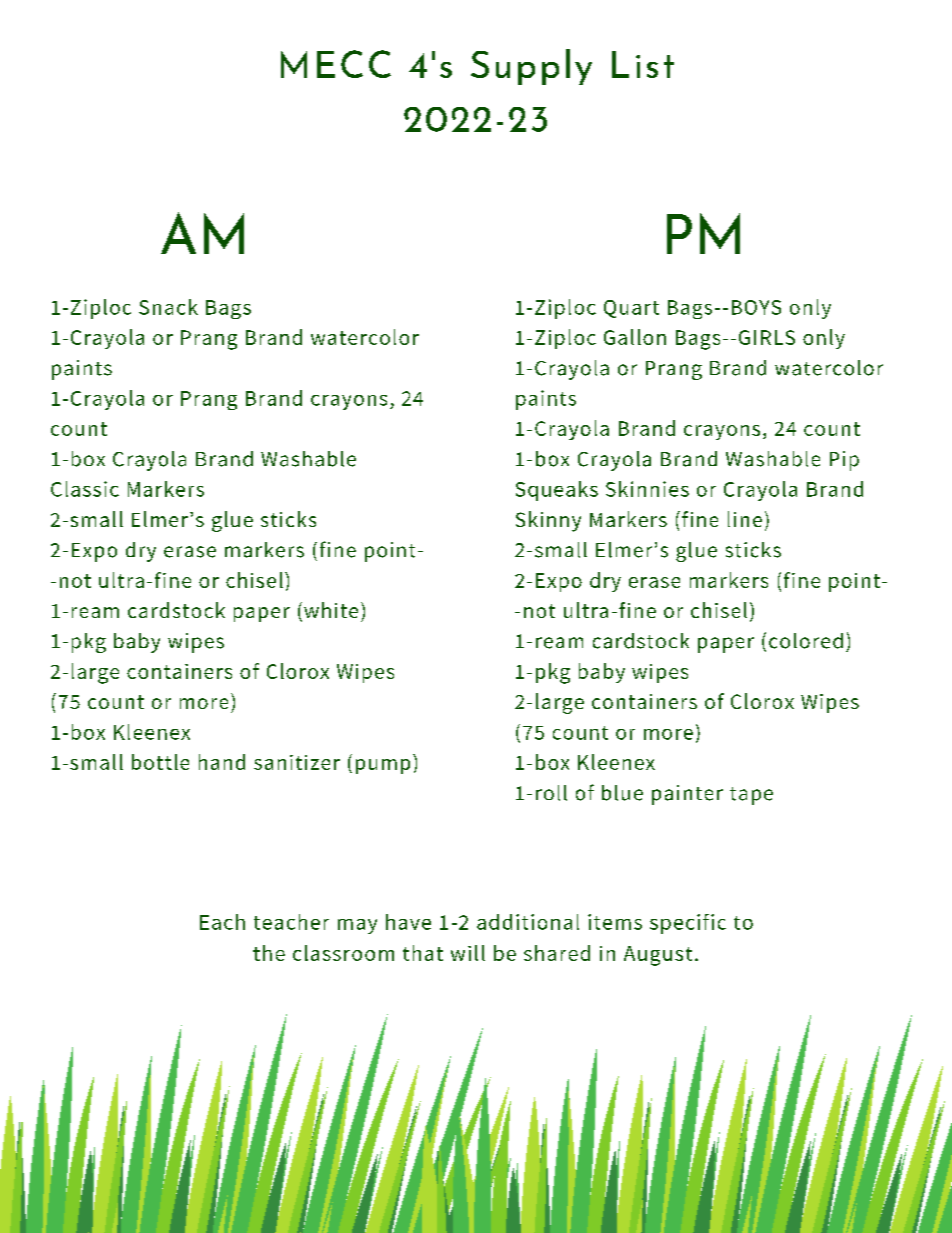 The image size is (952, 1233). I want to click on List, so click(643, 64).
